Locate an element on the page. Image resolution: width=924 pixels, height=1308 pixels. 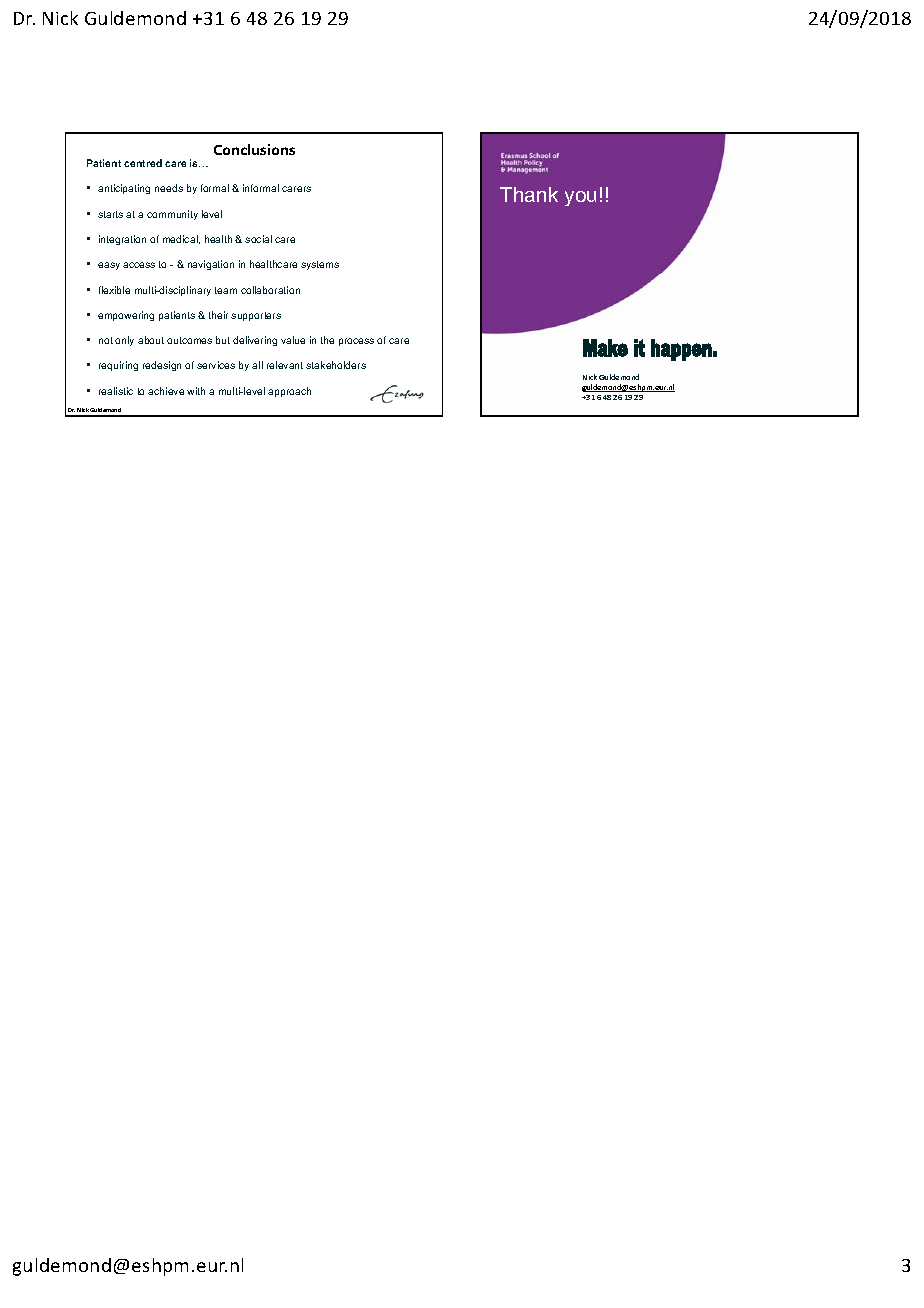
Conclusions is located at coordinates (254, 149).
